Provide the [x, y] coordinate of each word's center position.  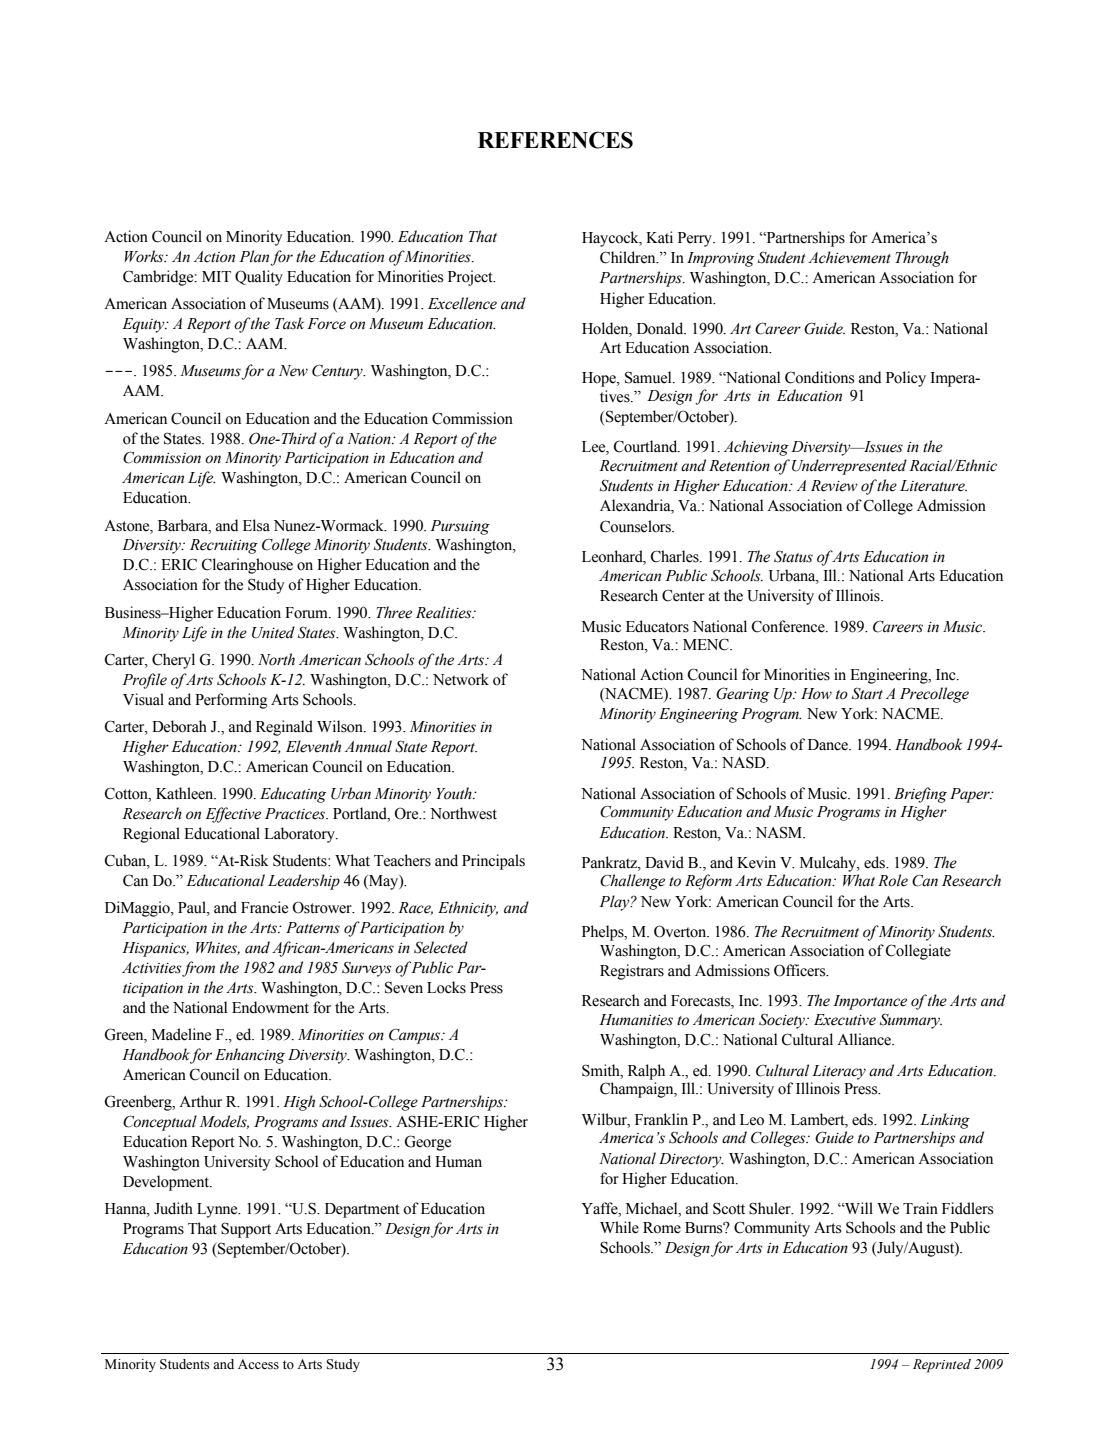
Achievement [849, 257]
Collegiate [918, 952]
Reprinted [942, 1366]
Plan [255, 257]
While [619, 1227]
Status [793, 556]
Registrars [632, 972]
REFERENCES [555, 140]
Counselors [636, 526]
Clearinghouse [247, 566]
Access [258, 1364]
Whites [218, 948]
